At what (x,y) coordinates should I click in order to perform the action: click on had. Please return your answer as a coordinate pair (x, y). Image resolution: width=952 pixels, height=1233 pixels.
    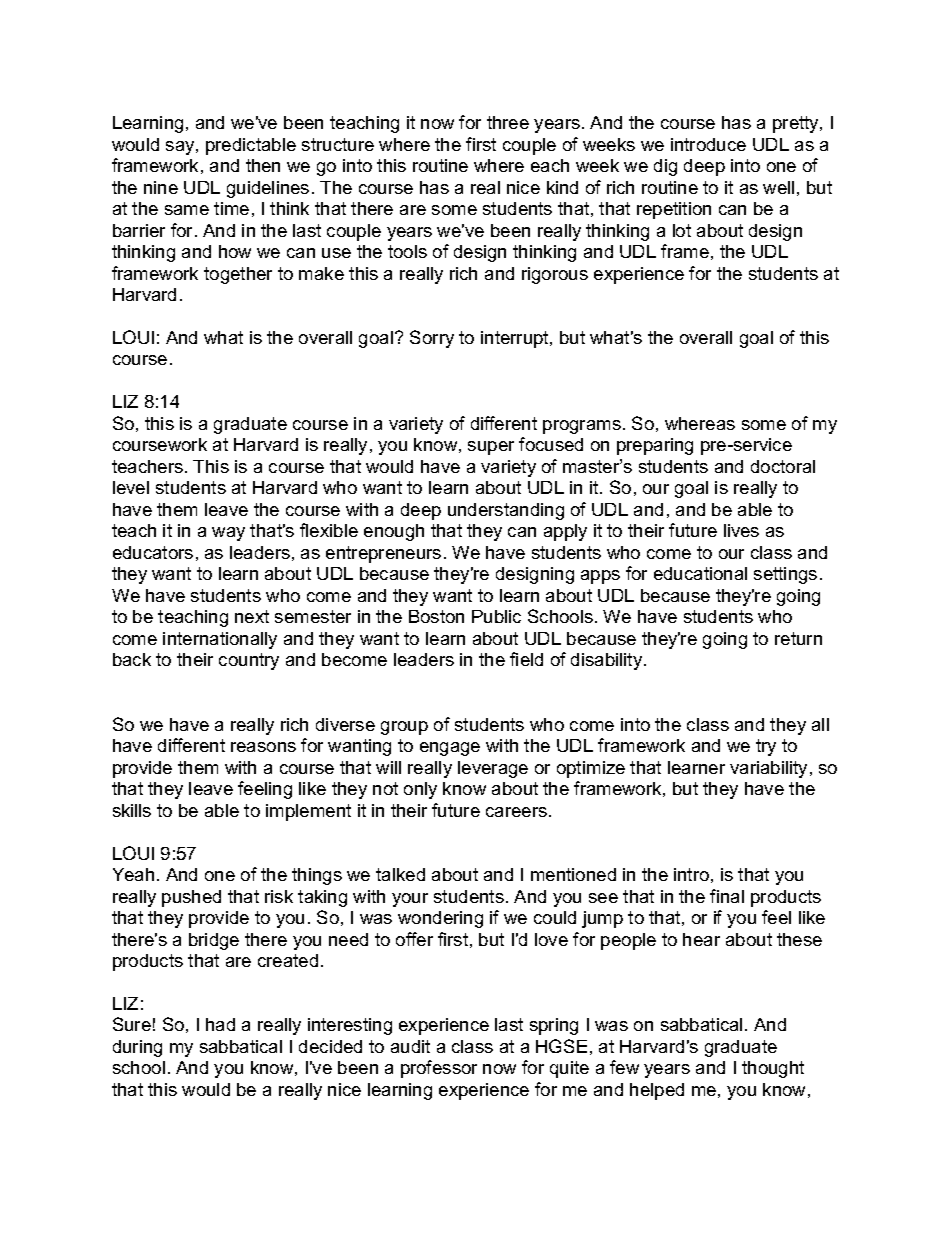
    Looking at the image, I should click on (220, 1024).
